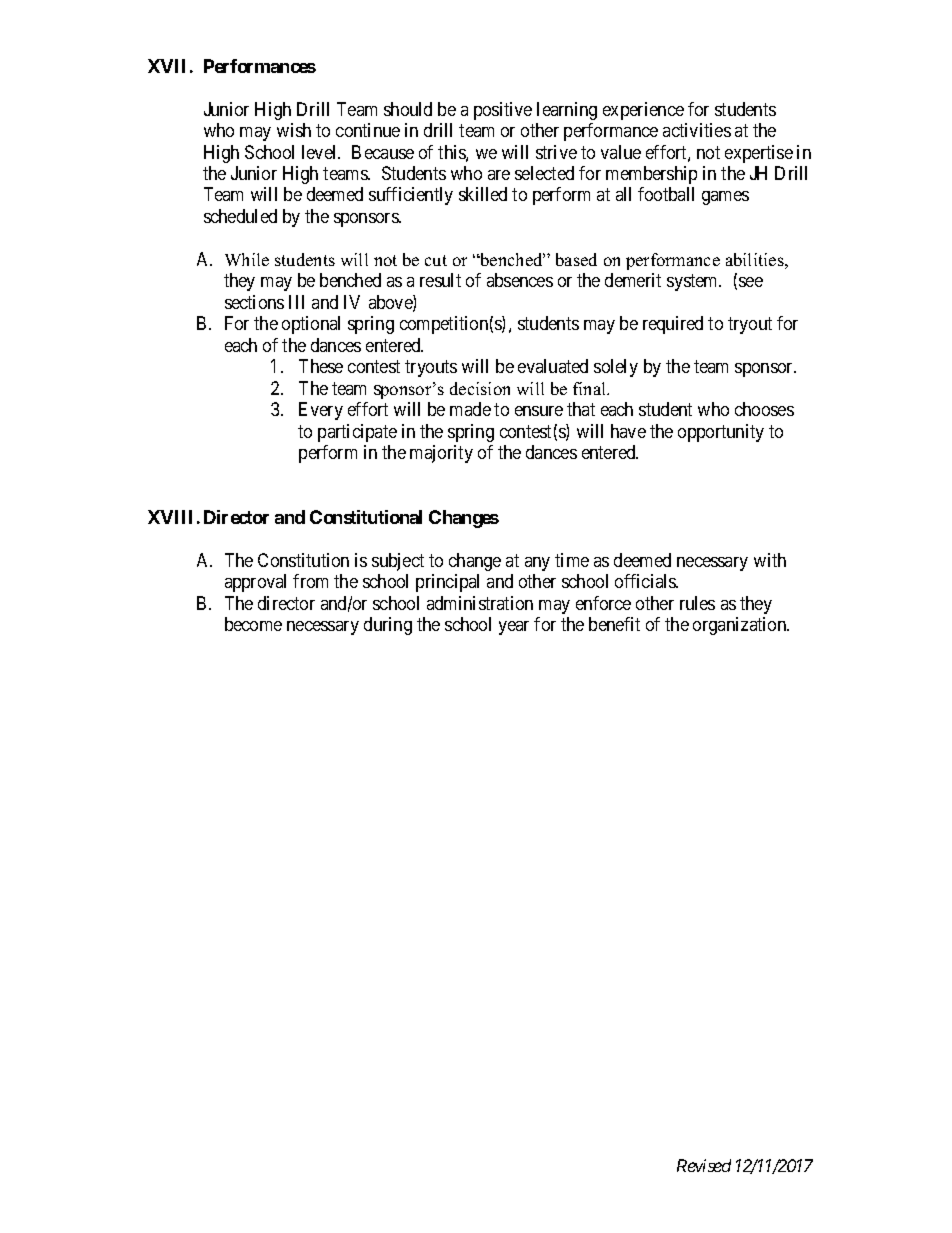  Describe the element at coordinates (294, 130) in the page. I see `wish` at that location.
